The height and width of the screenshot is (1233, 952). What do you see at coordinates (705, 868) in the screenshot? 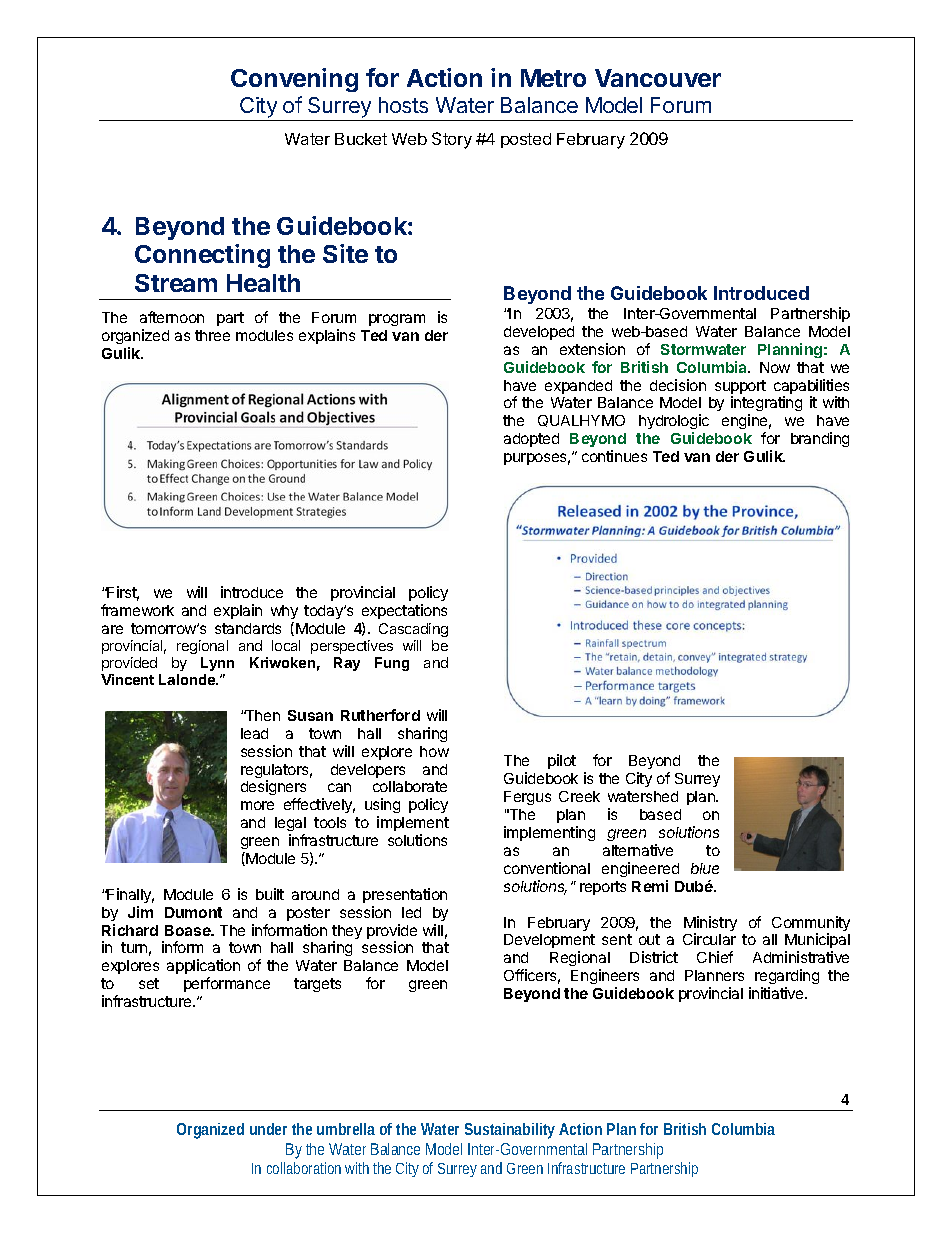
I see `blue` at bounding box center [705, 868].
